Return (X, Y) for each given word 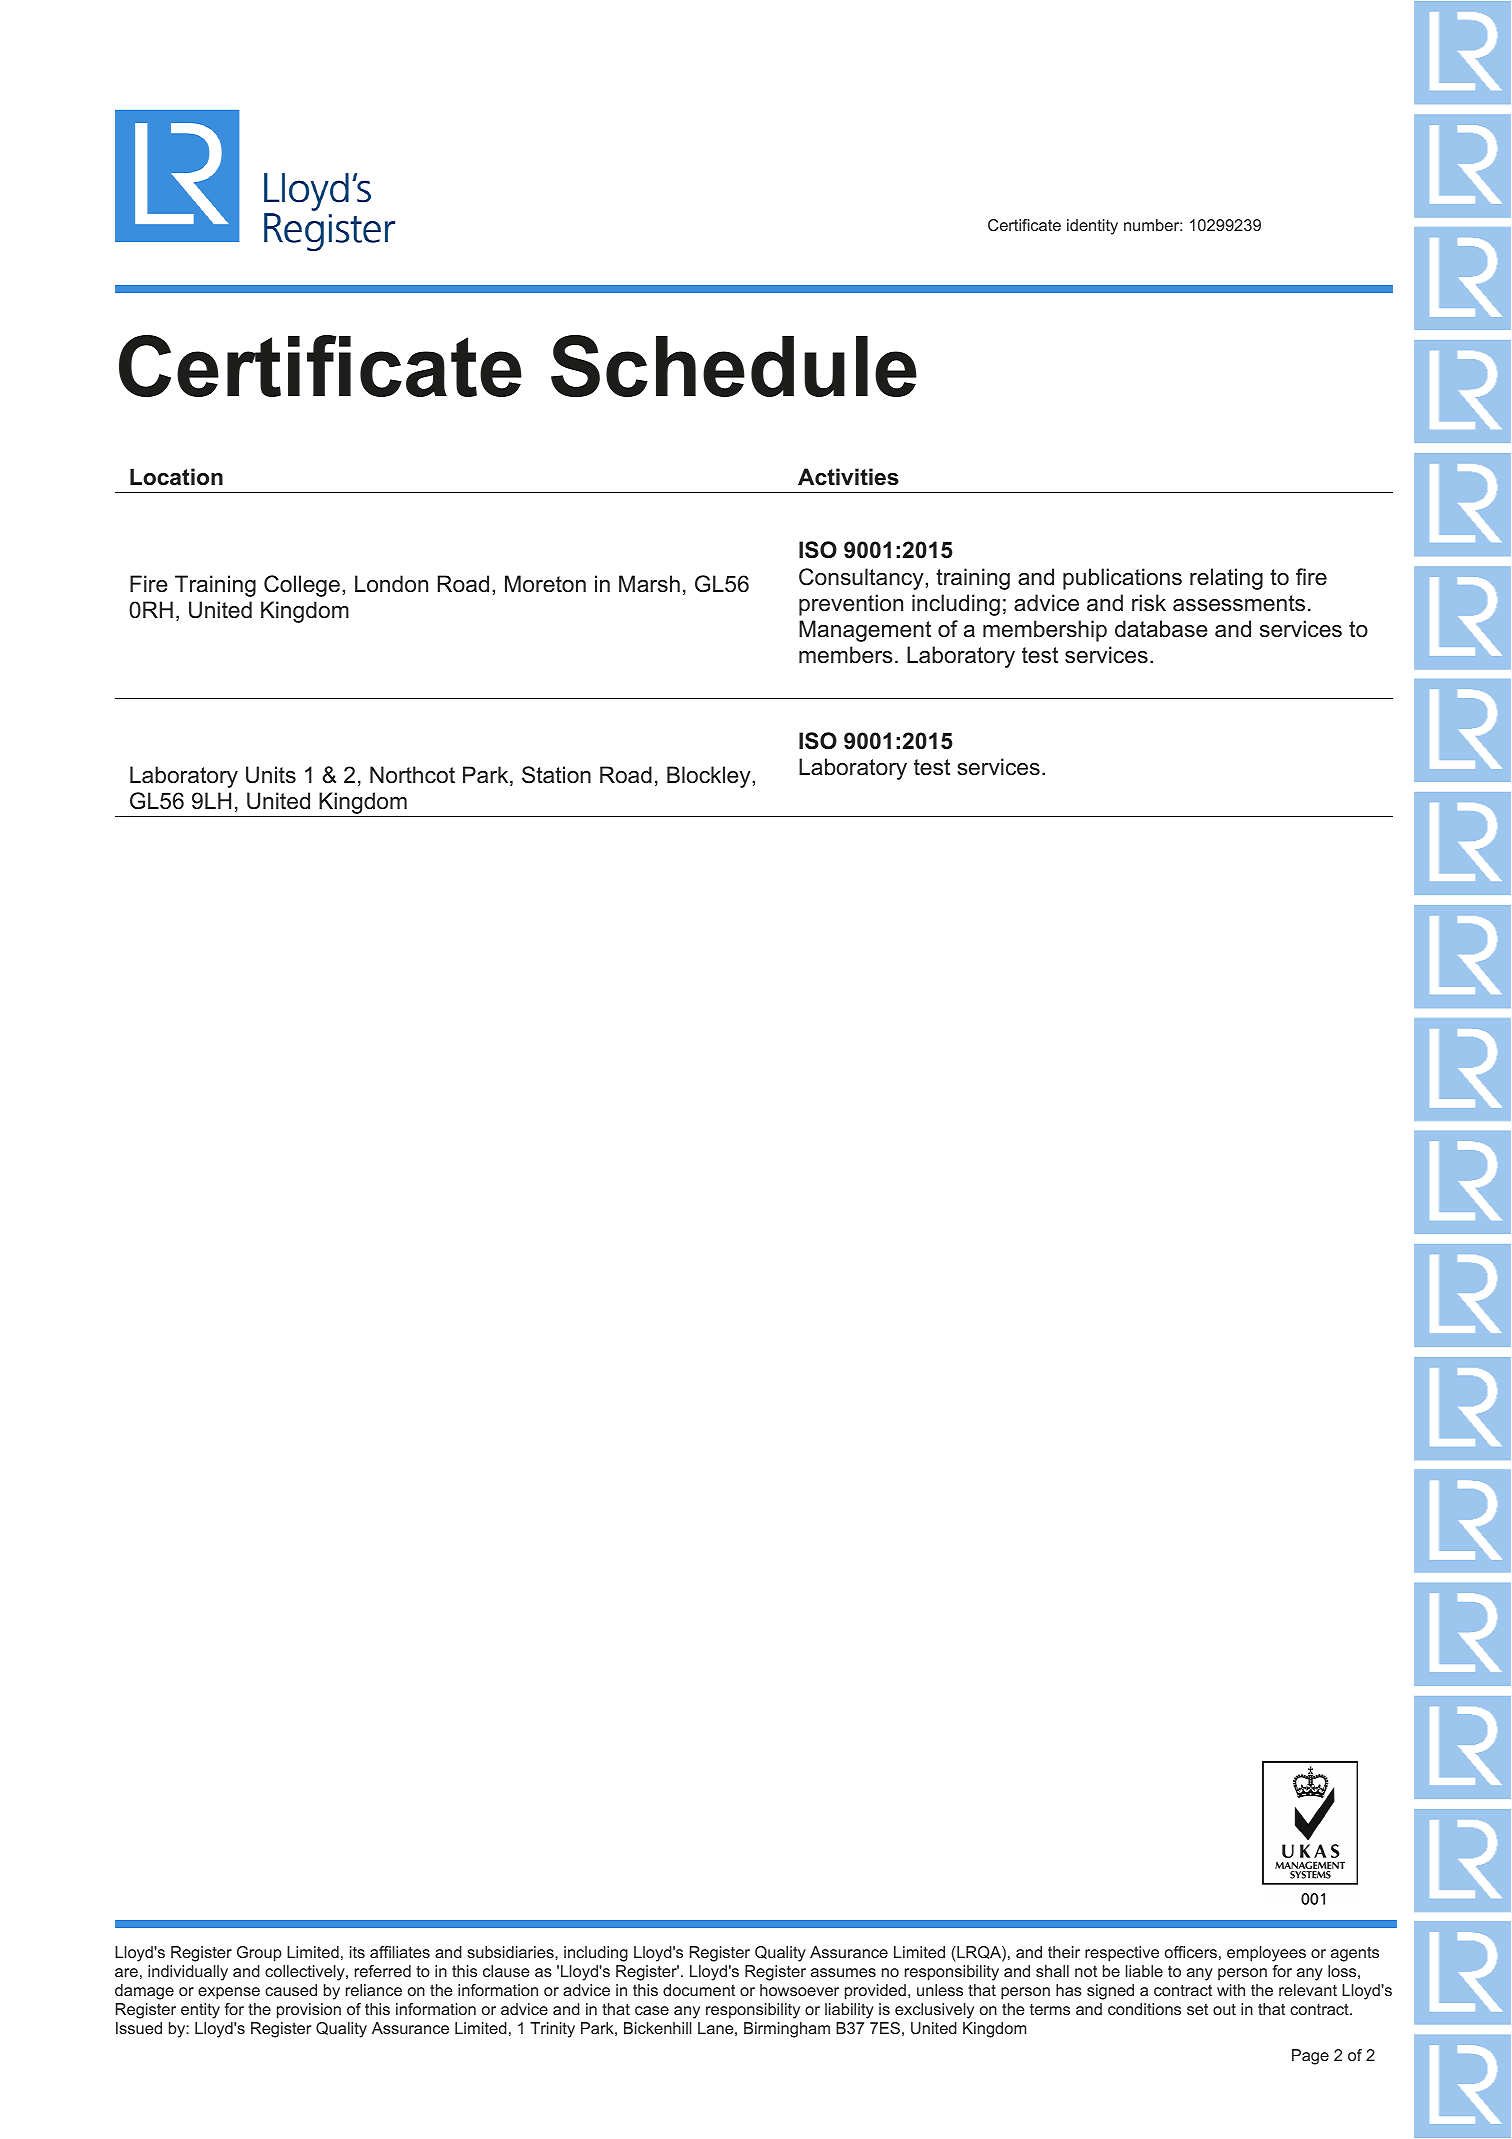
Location (176, 477)
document (699, 1990)
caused (291, 1990)
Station (556, 775)
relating (1226, 579)
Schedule (734, 366)
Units (271, 775)
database (1161, 629)
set (1197, 2009)
